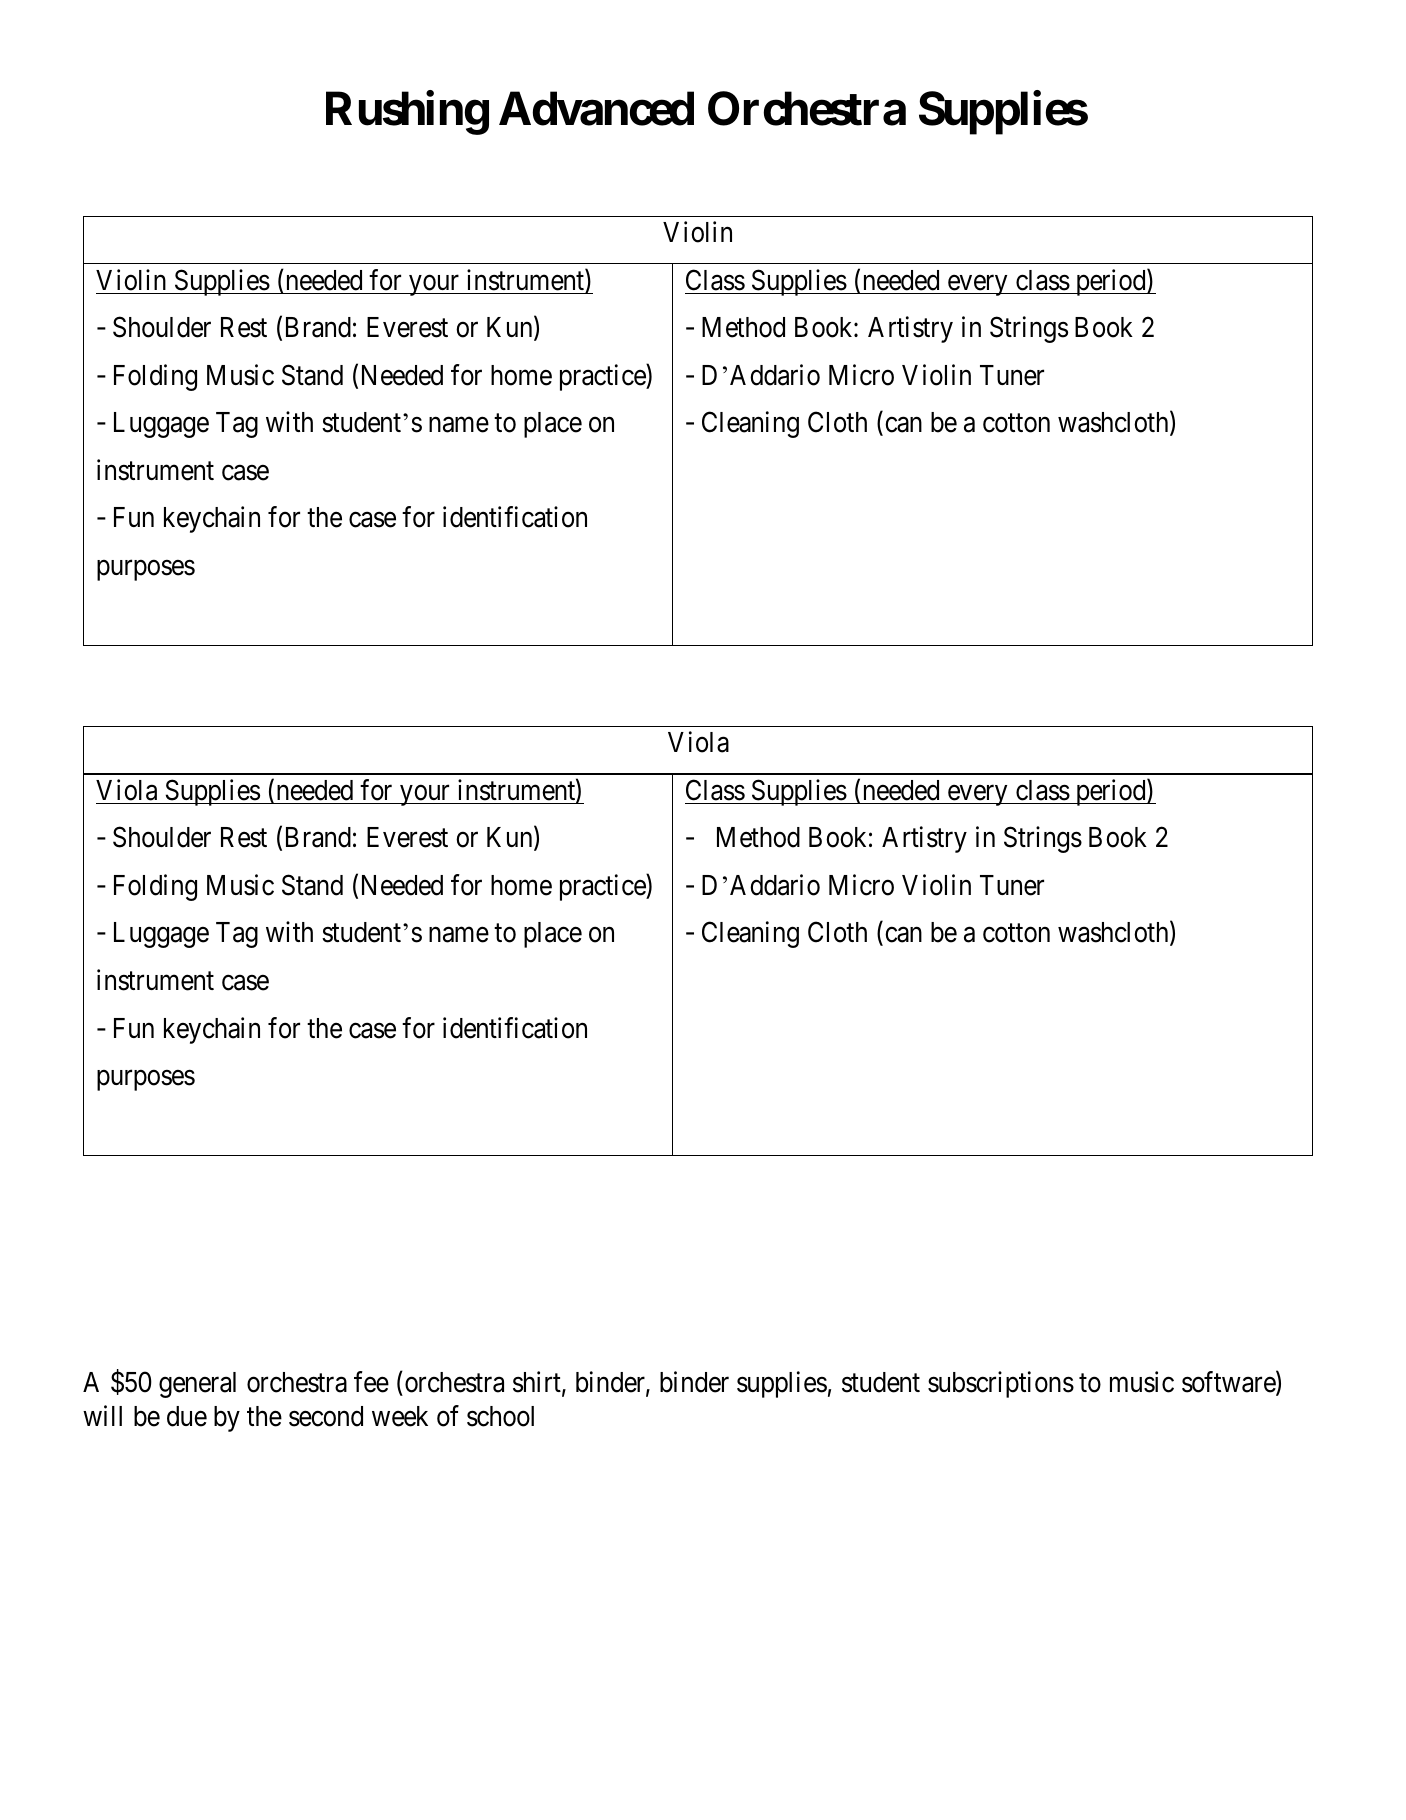 This screenshot has height=1820, width=1406. I want to click on school, so click(500, 1416).
